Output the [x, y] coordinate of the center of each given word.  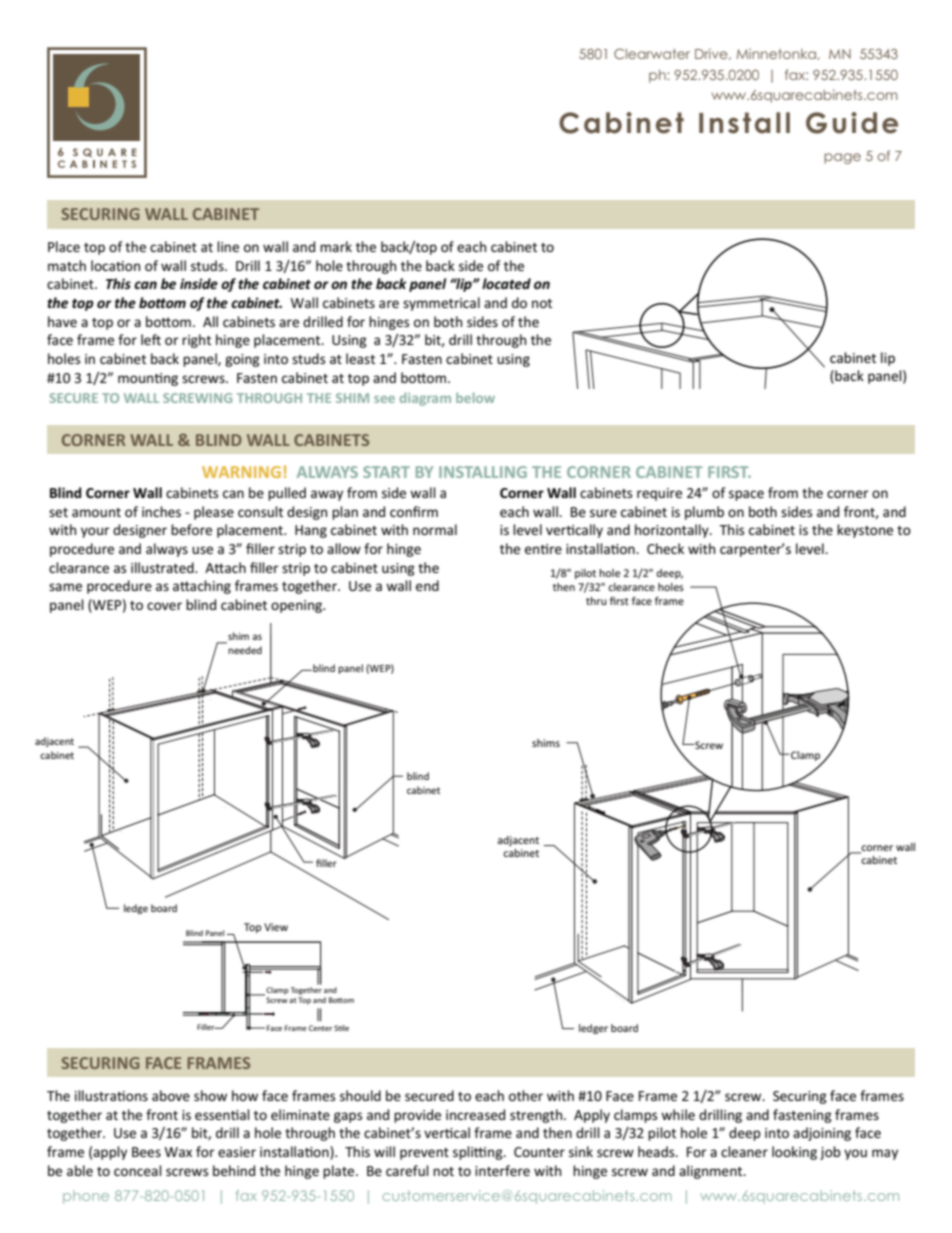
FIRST [729, 472]
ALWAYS [327, 472]
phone [86, 1197]
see [384, 399]
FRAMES [218, 1063]
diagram [425, 399]
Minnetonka [777, 54]
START [386, 472]
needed [245, 650]
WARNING [241, 472]
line [228, 246]
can [145, 285]
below [475, 397]
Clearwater [652, 53]
